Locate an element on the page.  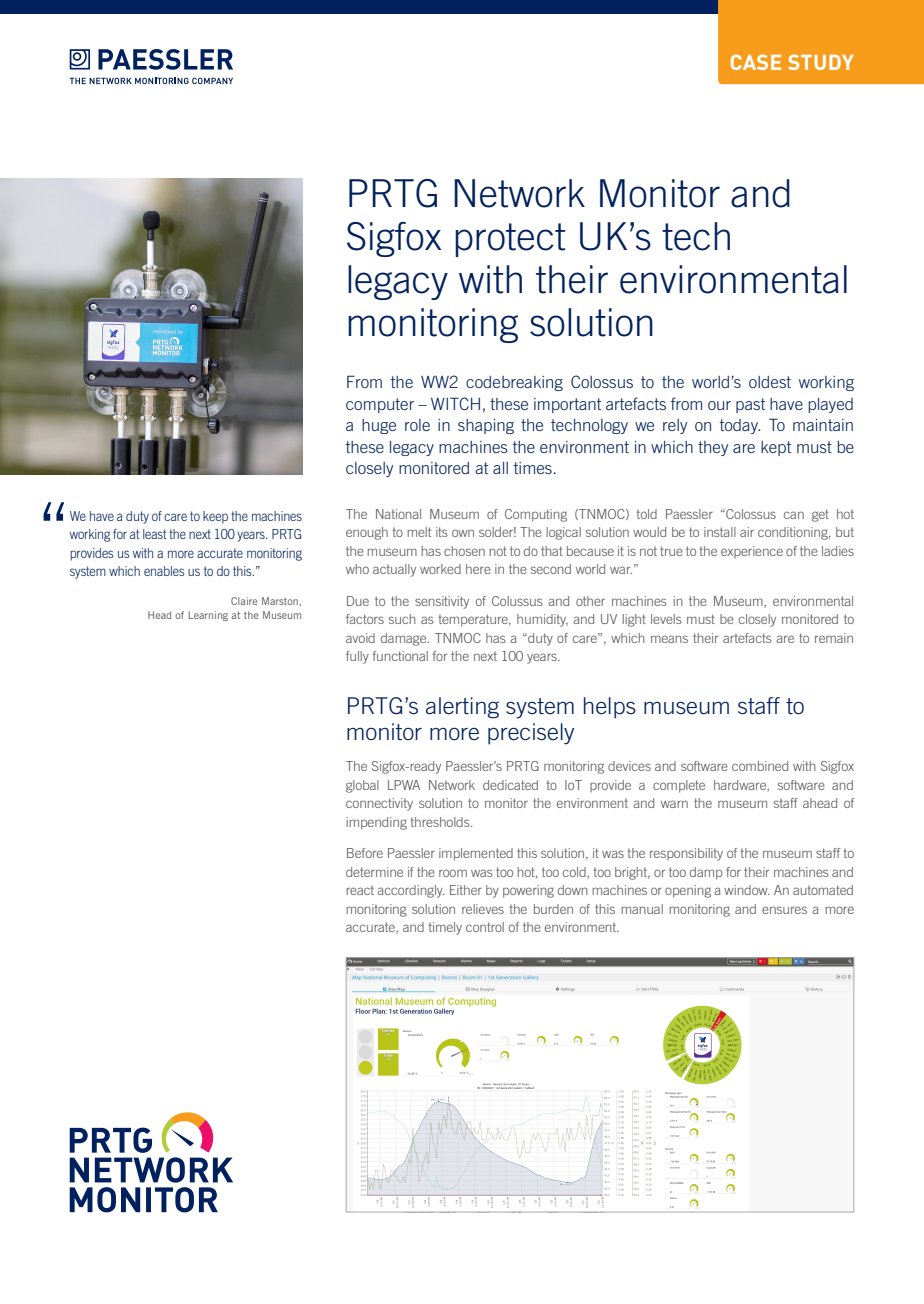
shaping is located at coordinates (486, 426).
